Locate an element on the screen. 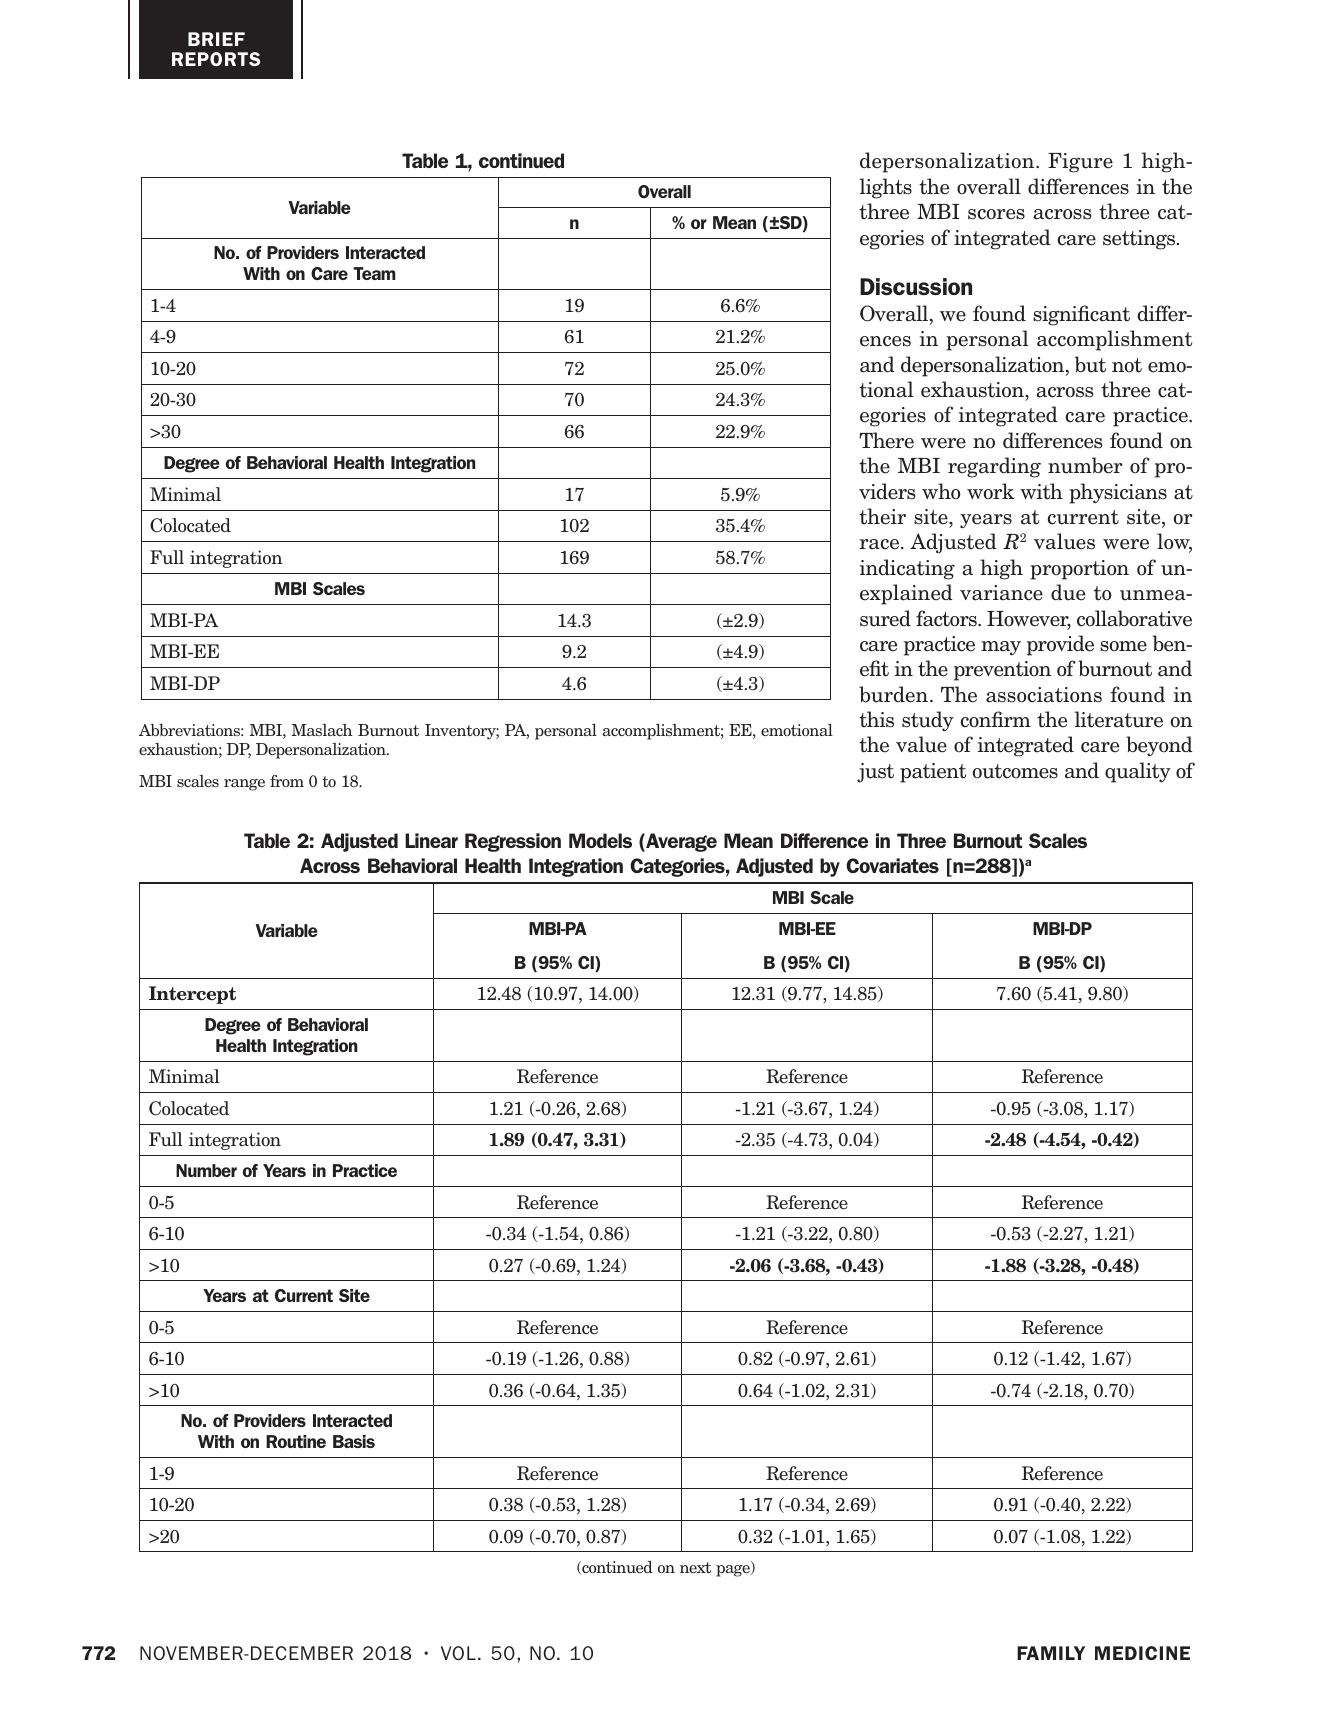  Discussion is located at coordinates (916, 286).
